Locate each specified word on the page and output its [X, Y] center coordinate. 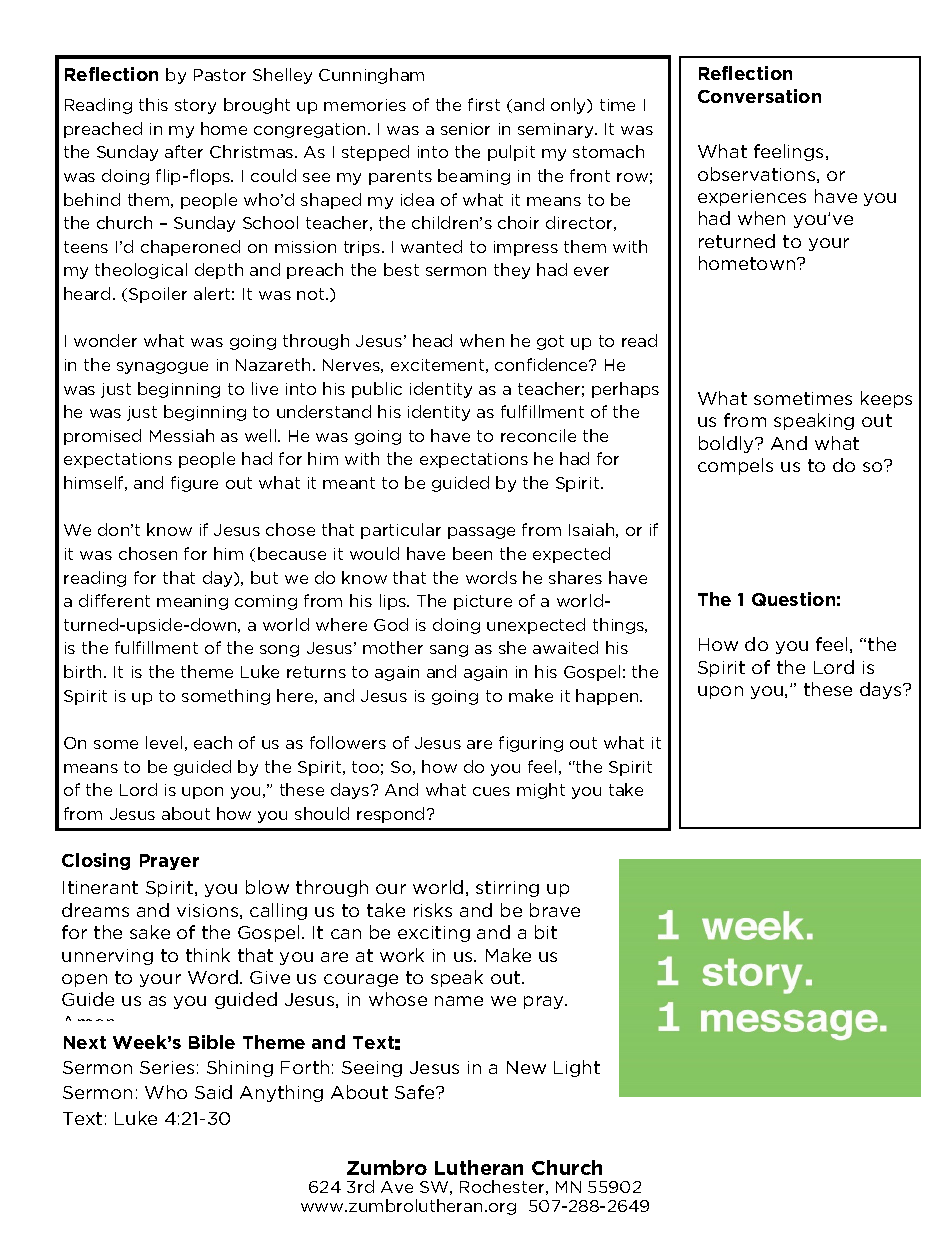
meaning [192, 602]
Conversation [759, 96]
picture [483, 602]
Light [577, 1068]
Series [167, 1067]
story [195, 106]
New [526, 1067]
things [619, 626]
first [484, 104]
